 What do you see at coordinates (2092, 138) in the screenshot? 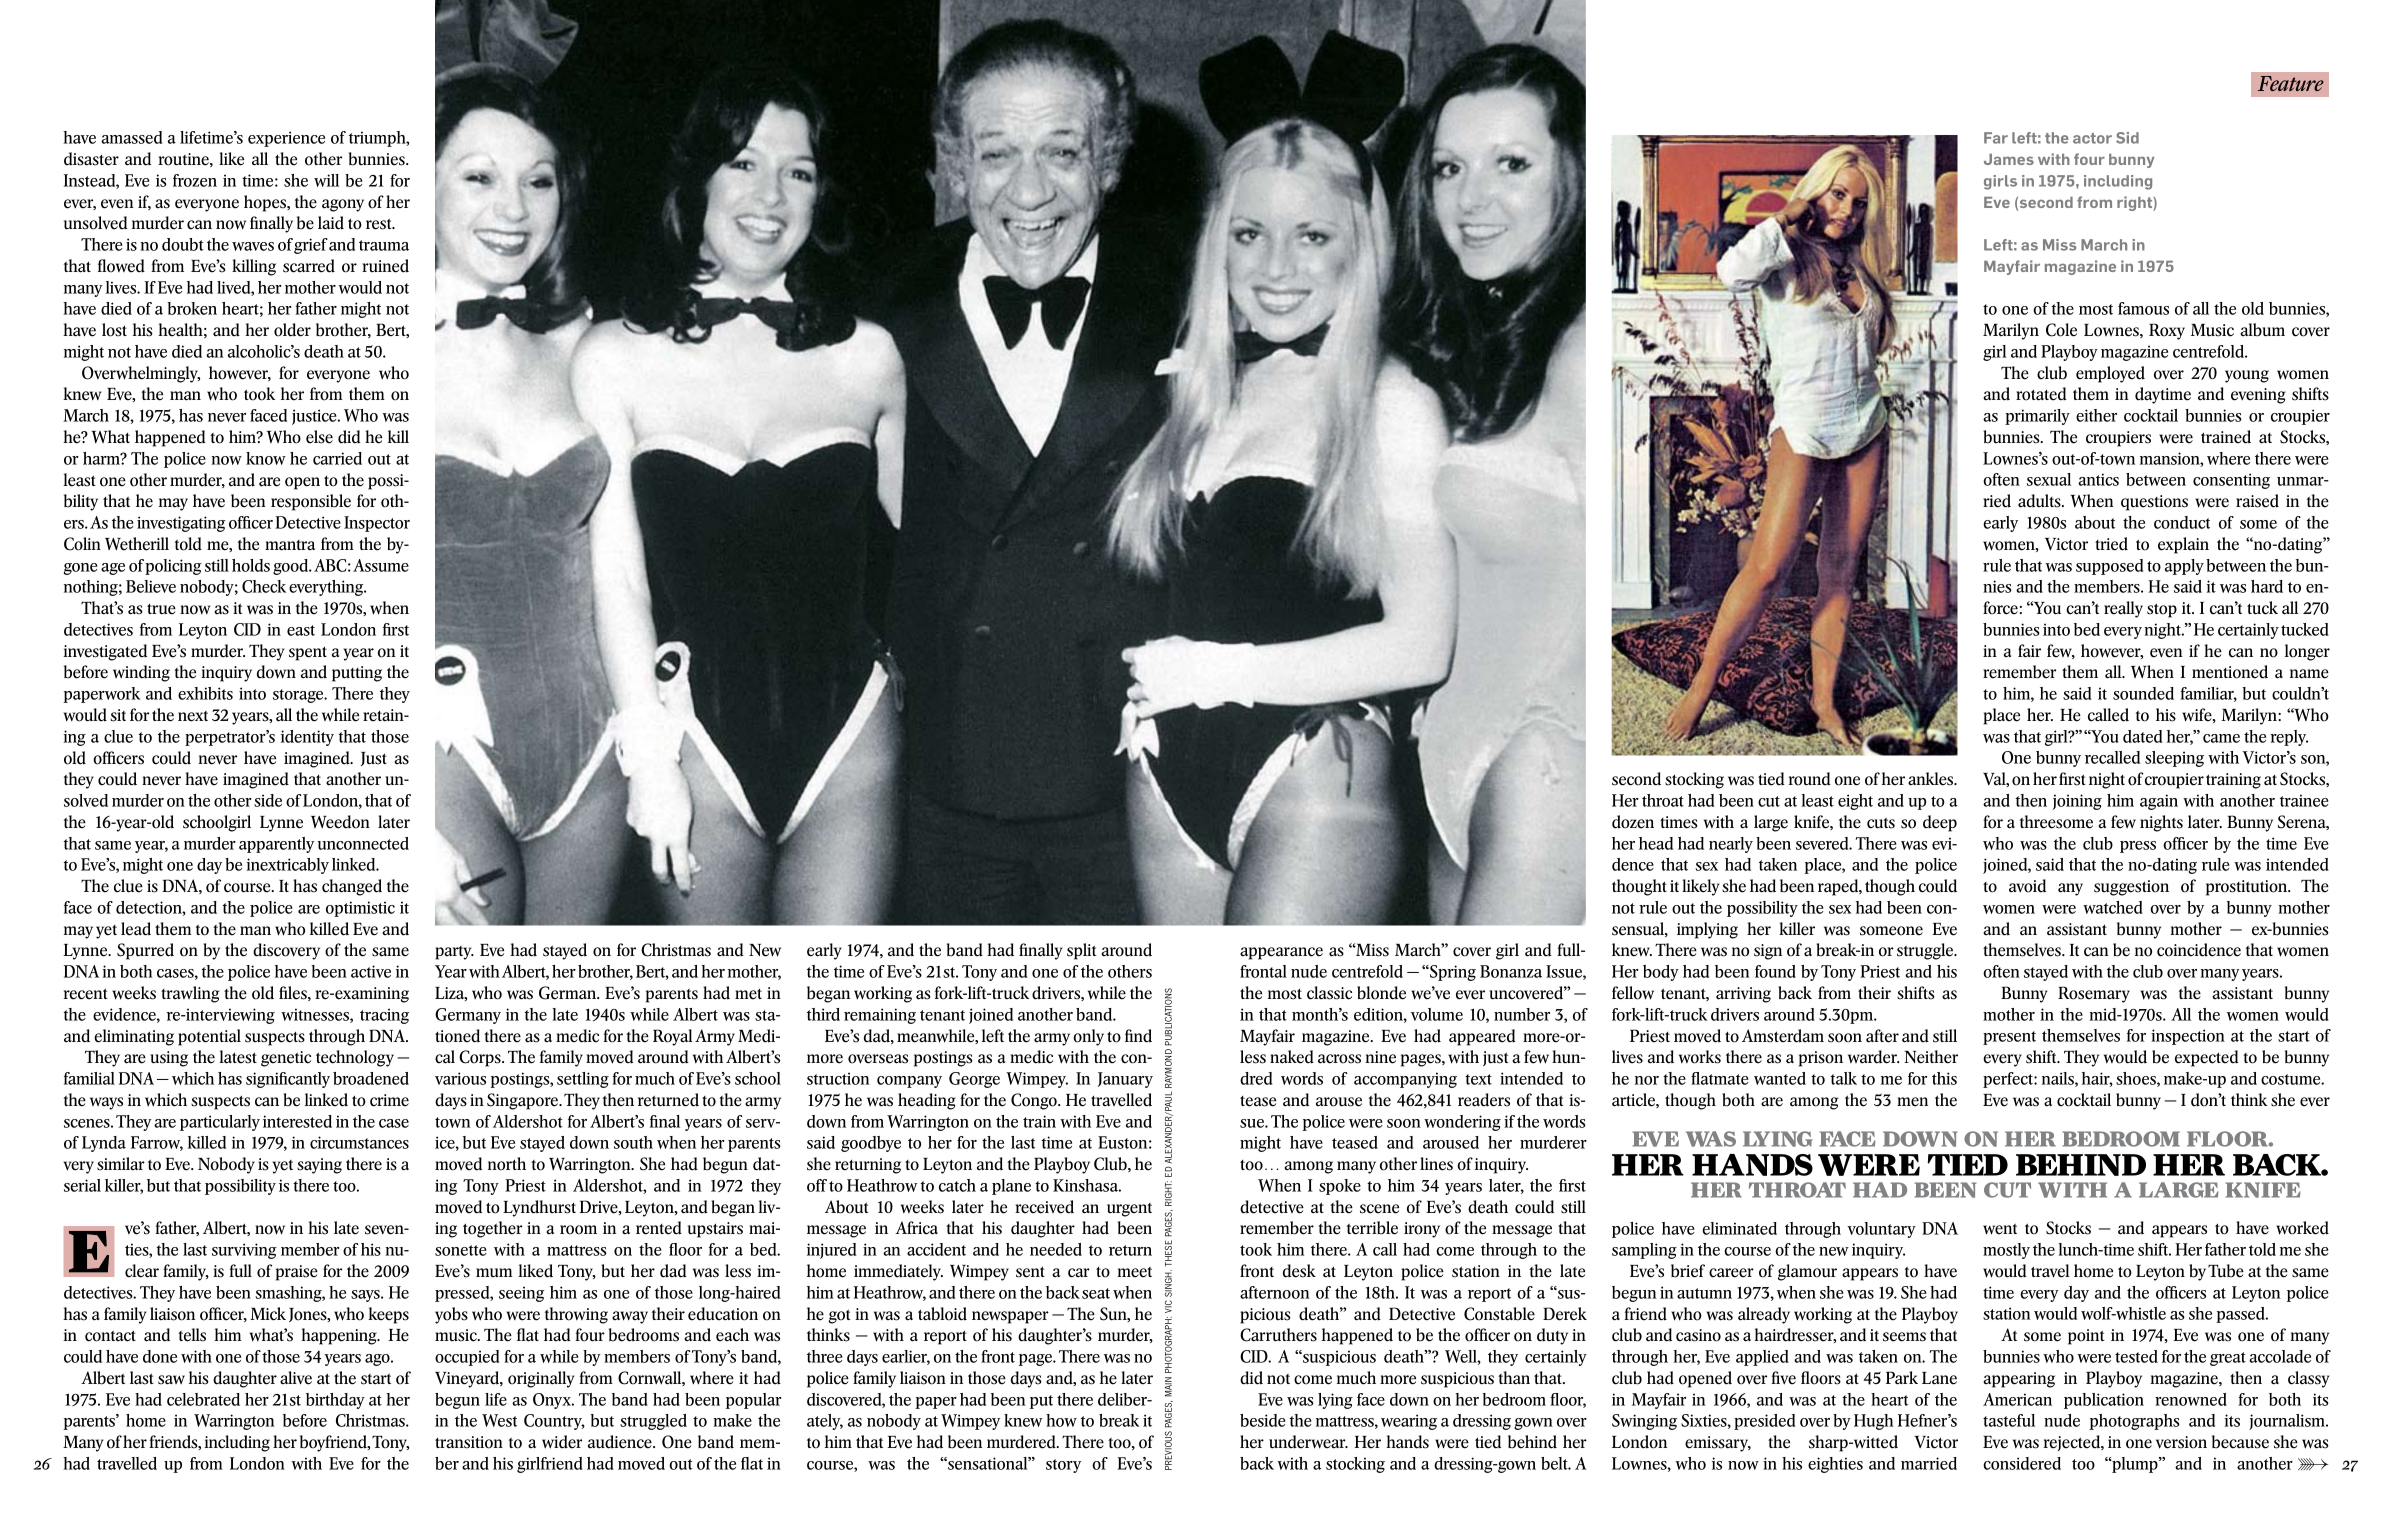
I see `actor` at bounding box center [2092, 138].
